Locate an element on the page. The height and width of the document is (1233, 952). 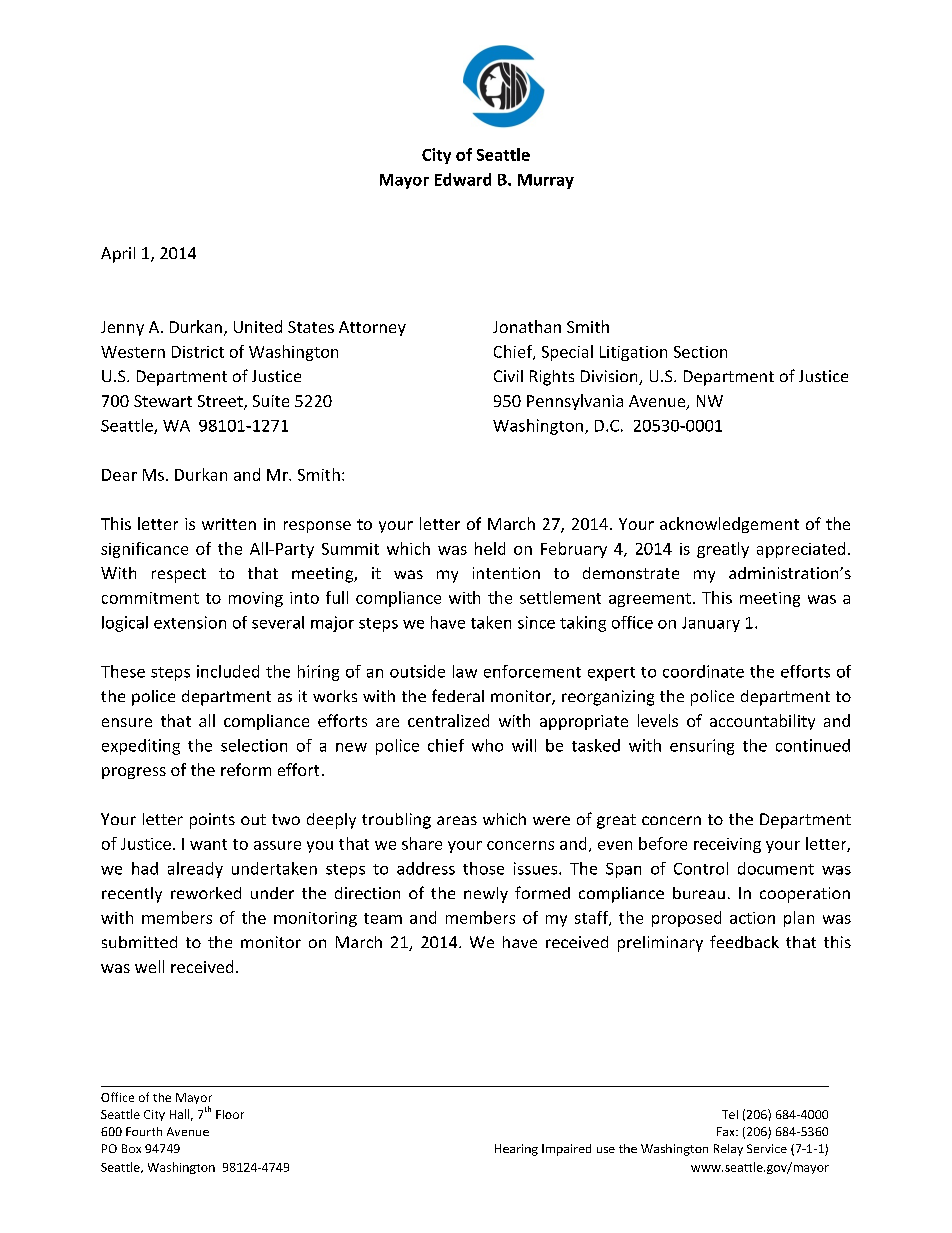
Floor is located at coordinates (230, 1114).
